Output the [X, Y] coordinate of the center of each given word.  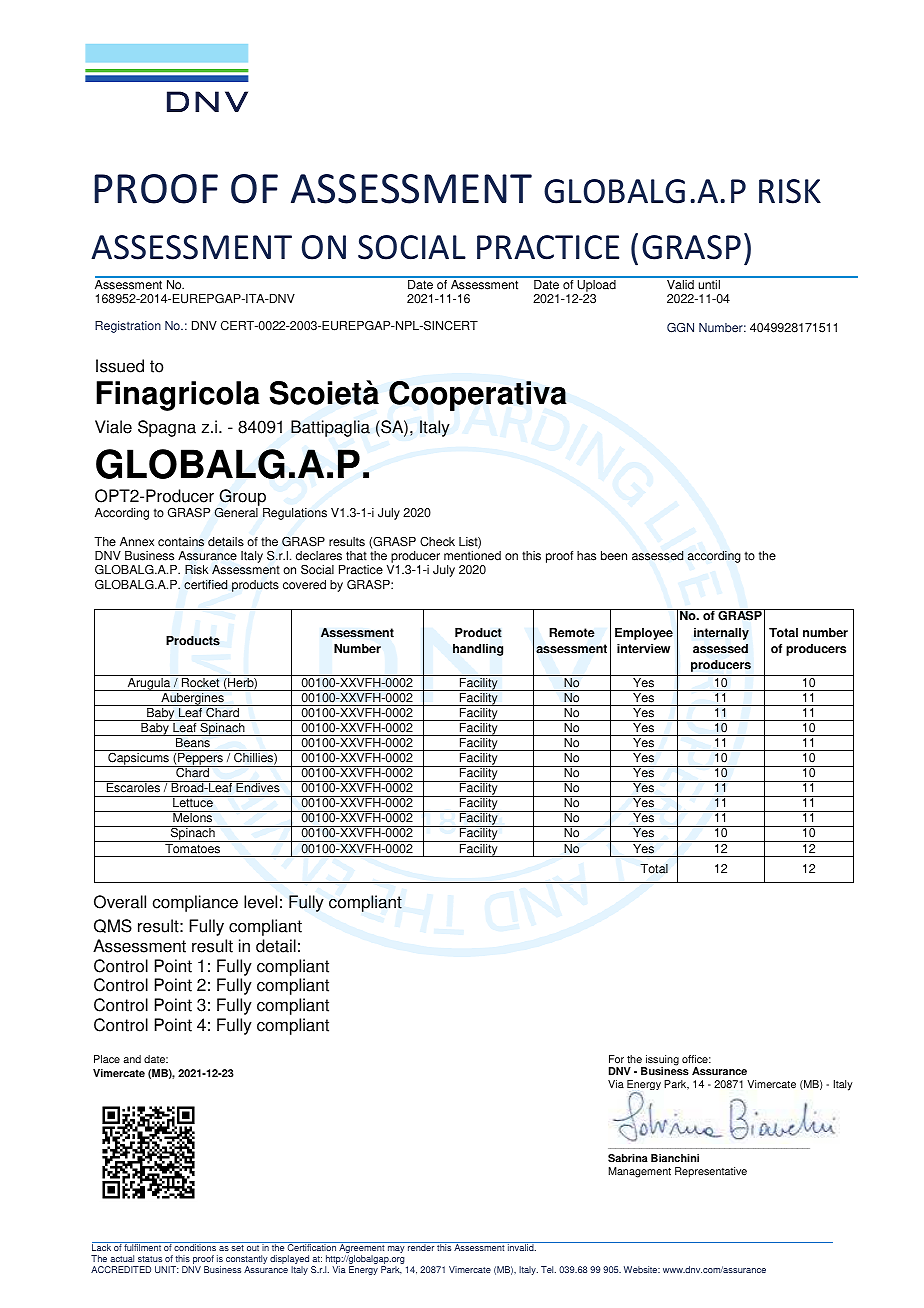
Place [107, 1059]
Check [437, 541]
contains [181, 542]
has [586, 556]
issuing [661, 1061]
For [616, 1059]
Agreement [362, 1249]
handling [478, 650]
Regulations [295, 514]
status [150, 1259]
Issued [120, 366]
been [614, 556]
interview [643, 649]
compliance [195, 903]
